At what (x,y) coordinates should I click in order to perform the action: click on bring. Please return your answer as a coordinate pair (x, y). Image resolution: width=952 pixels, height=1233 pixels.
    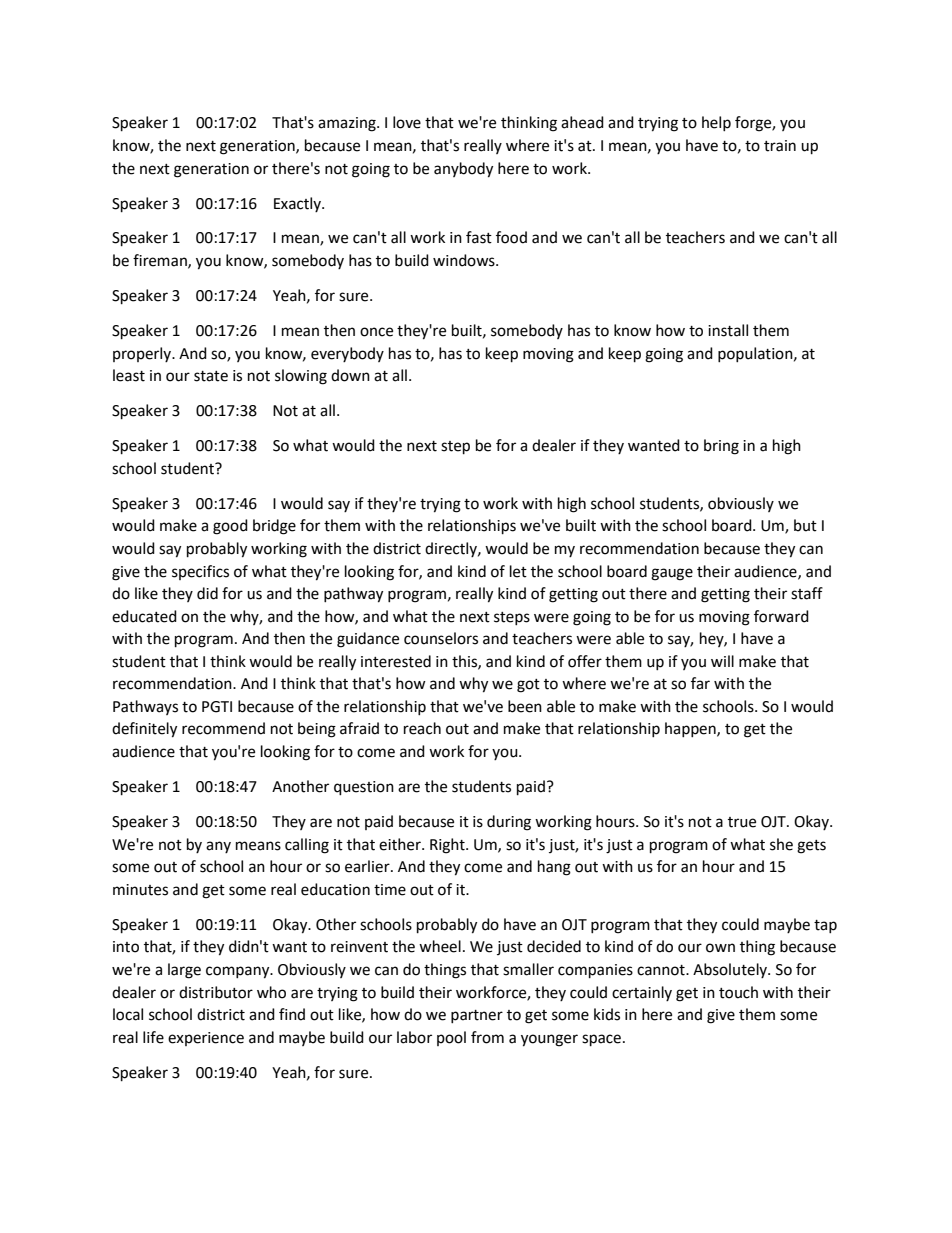
    Looking at the image, I should click on (721, 447).
